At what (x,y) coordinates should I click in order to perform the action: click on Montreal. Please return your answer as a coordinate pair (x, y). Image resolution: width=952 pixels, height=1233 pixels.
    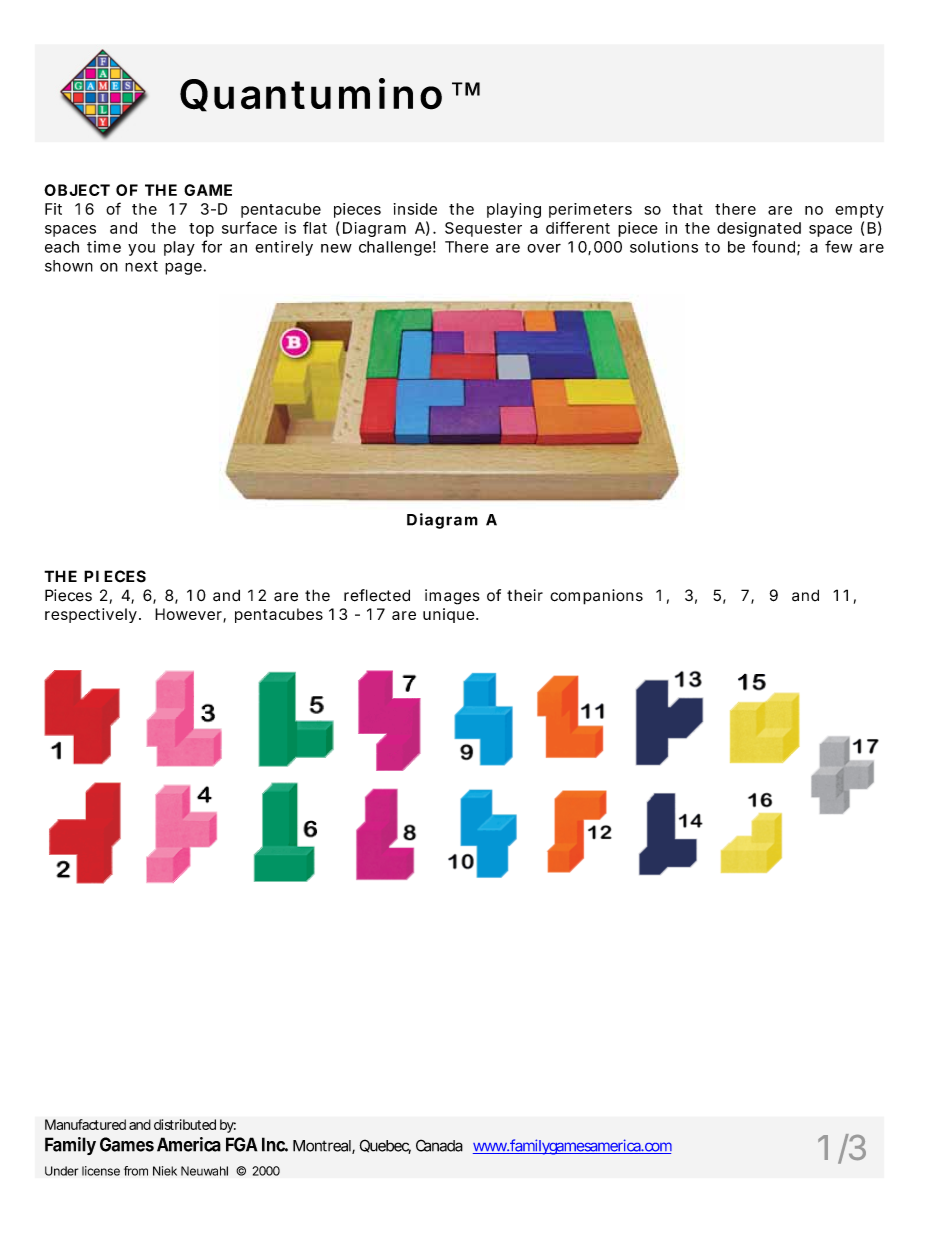
    Looking at the image, I should click on (323, 1147).
